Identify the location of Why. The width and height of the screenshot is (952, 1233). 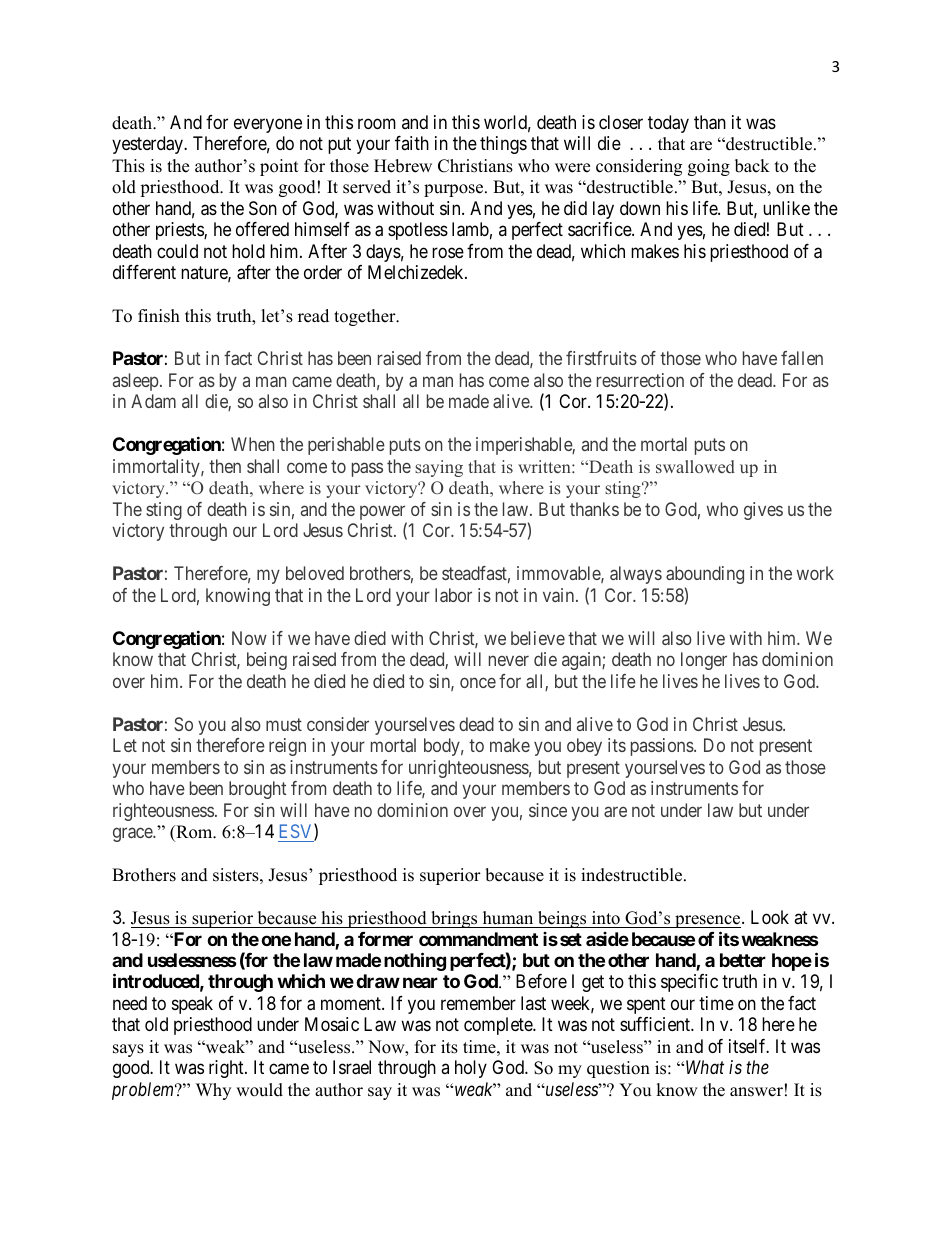
(213, 1091).
